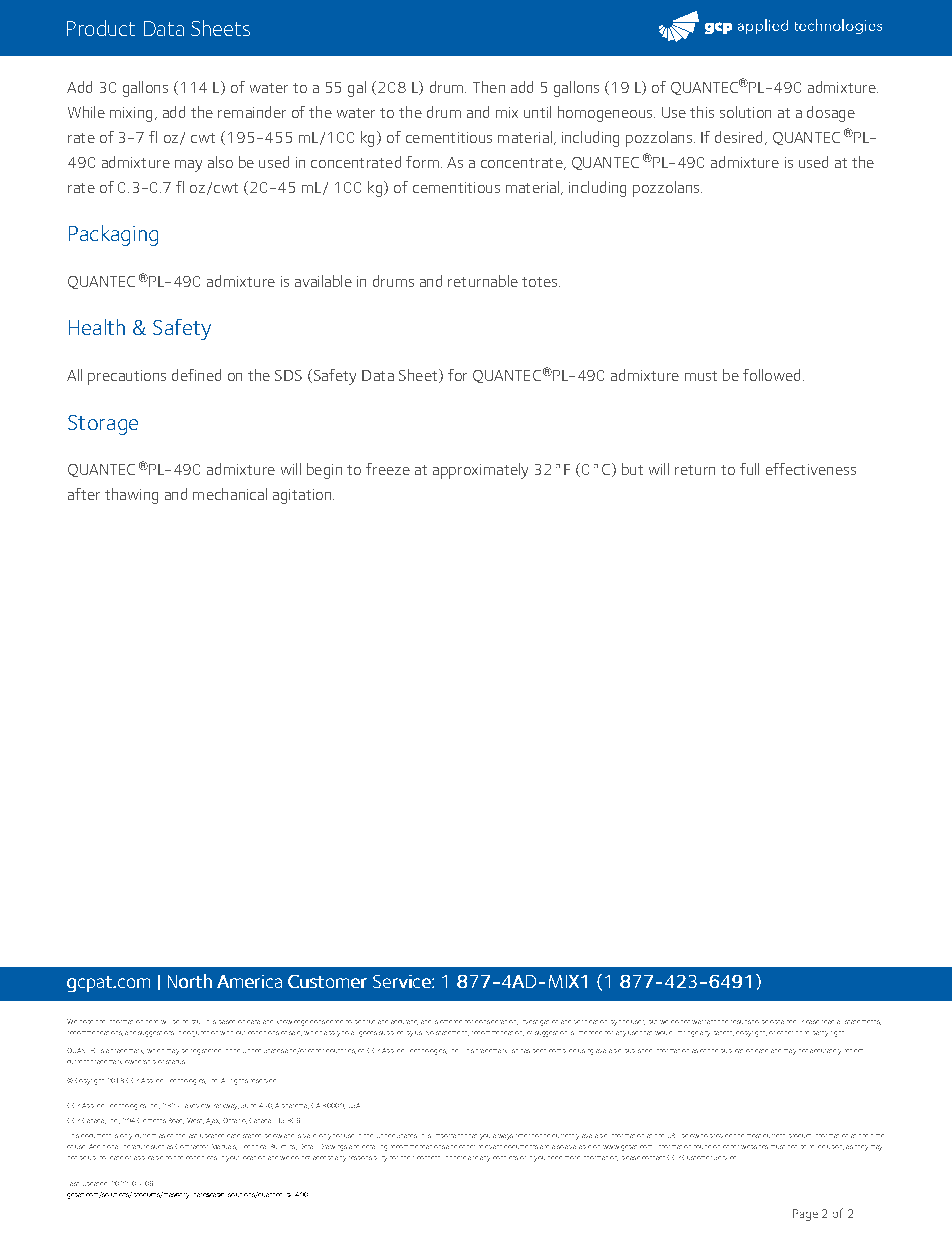  I want to click on Page, so click(805, 1215).
